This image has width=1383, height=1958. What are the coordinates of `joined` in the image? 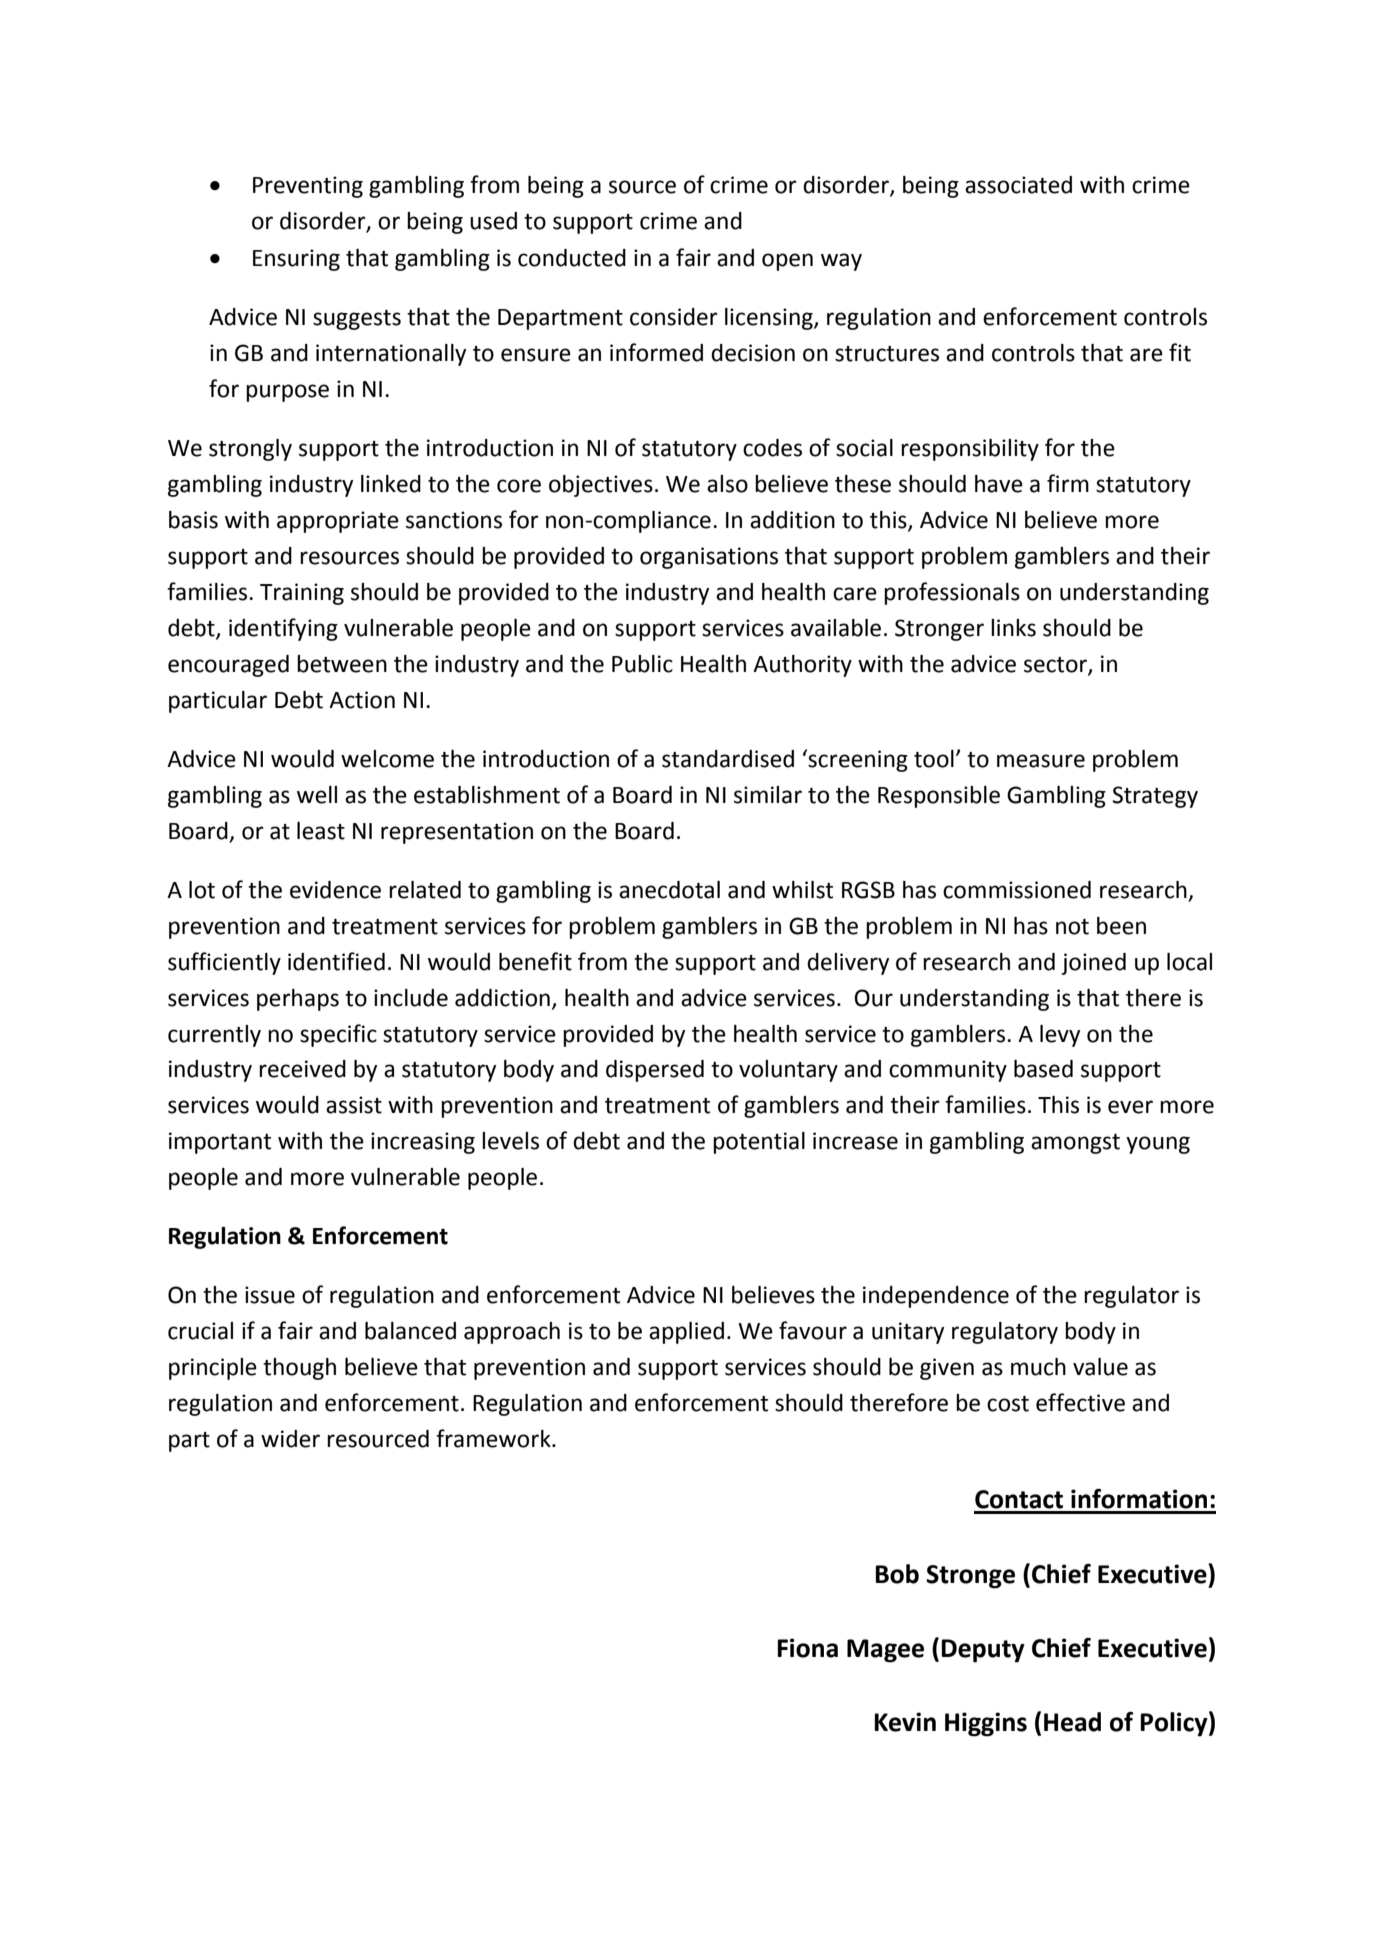 It's located at (1093, 964).
